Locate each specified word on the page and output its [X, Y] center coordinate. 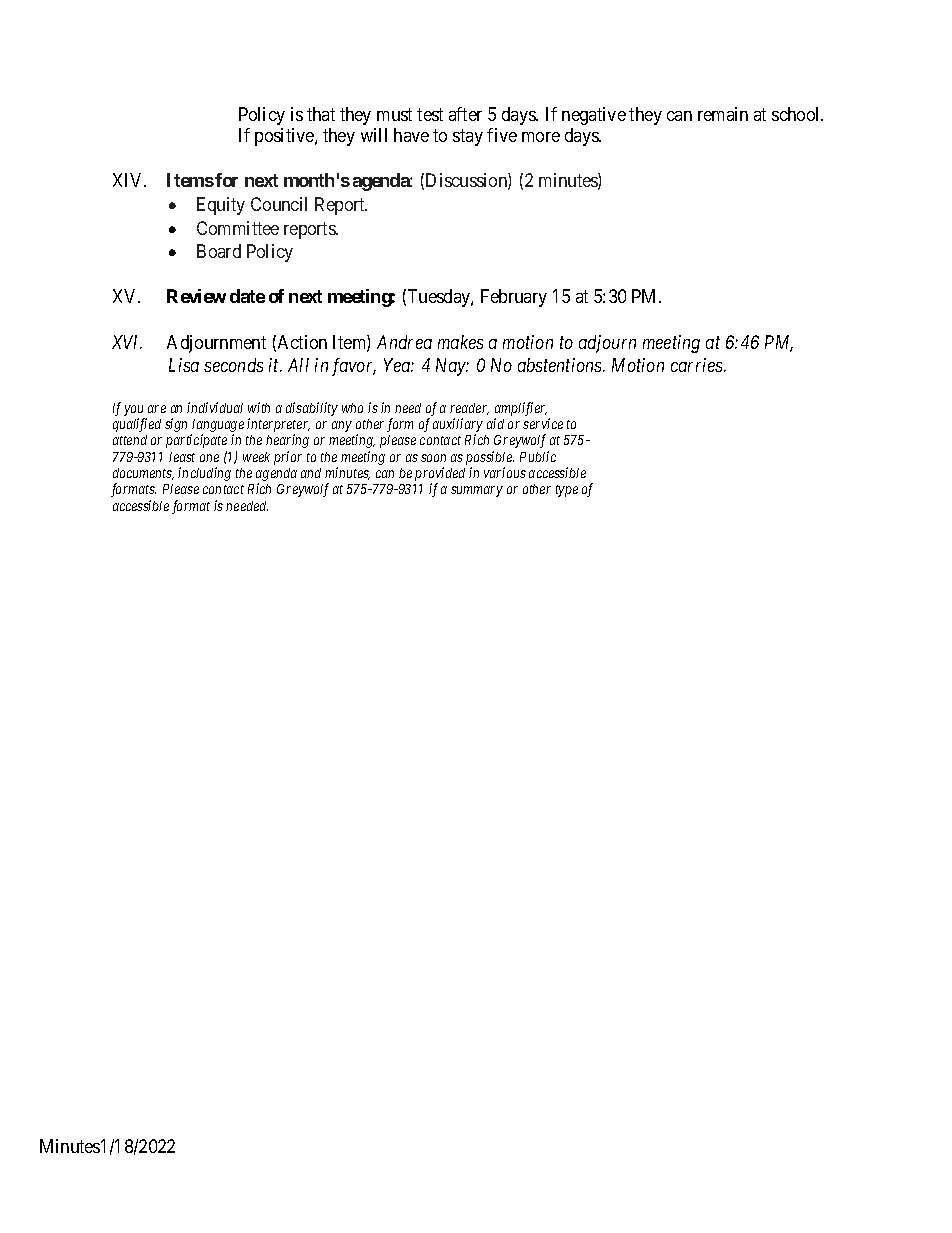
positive [285, 137]
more [541, 137]
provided [440, 475]
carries [698, 365]
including [204, 474]
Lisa [184, 365]
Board [219, 251]
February [514, 298]
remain [723, 114]
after [465, 114]
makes [460, 342]
